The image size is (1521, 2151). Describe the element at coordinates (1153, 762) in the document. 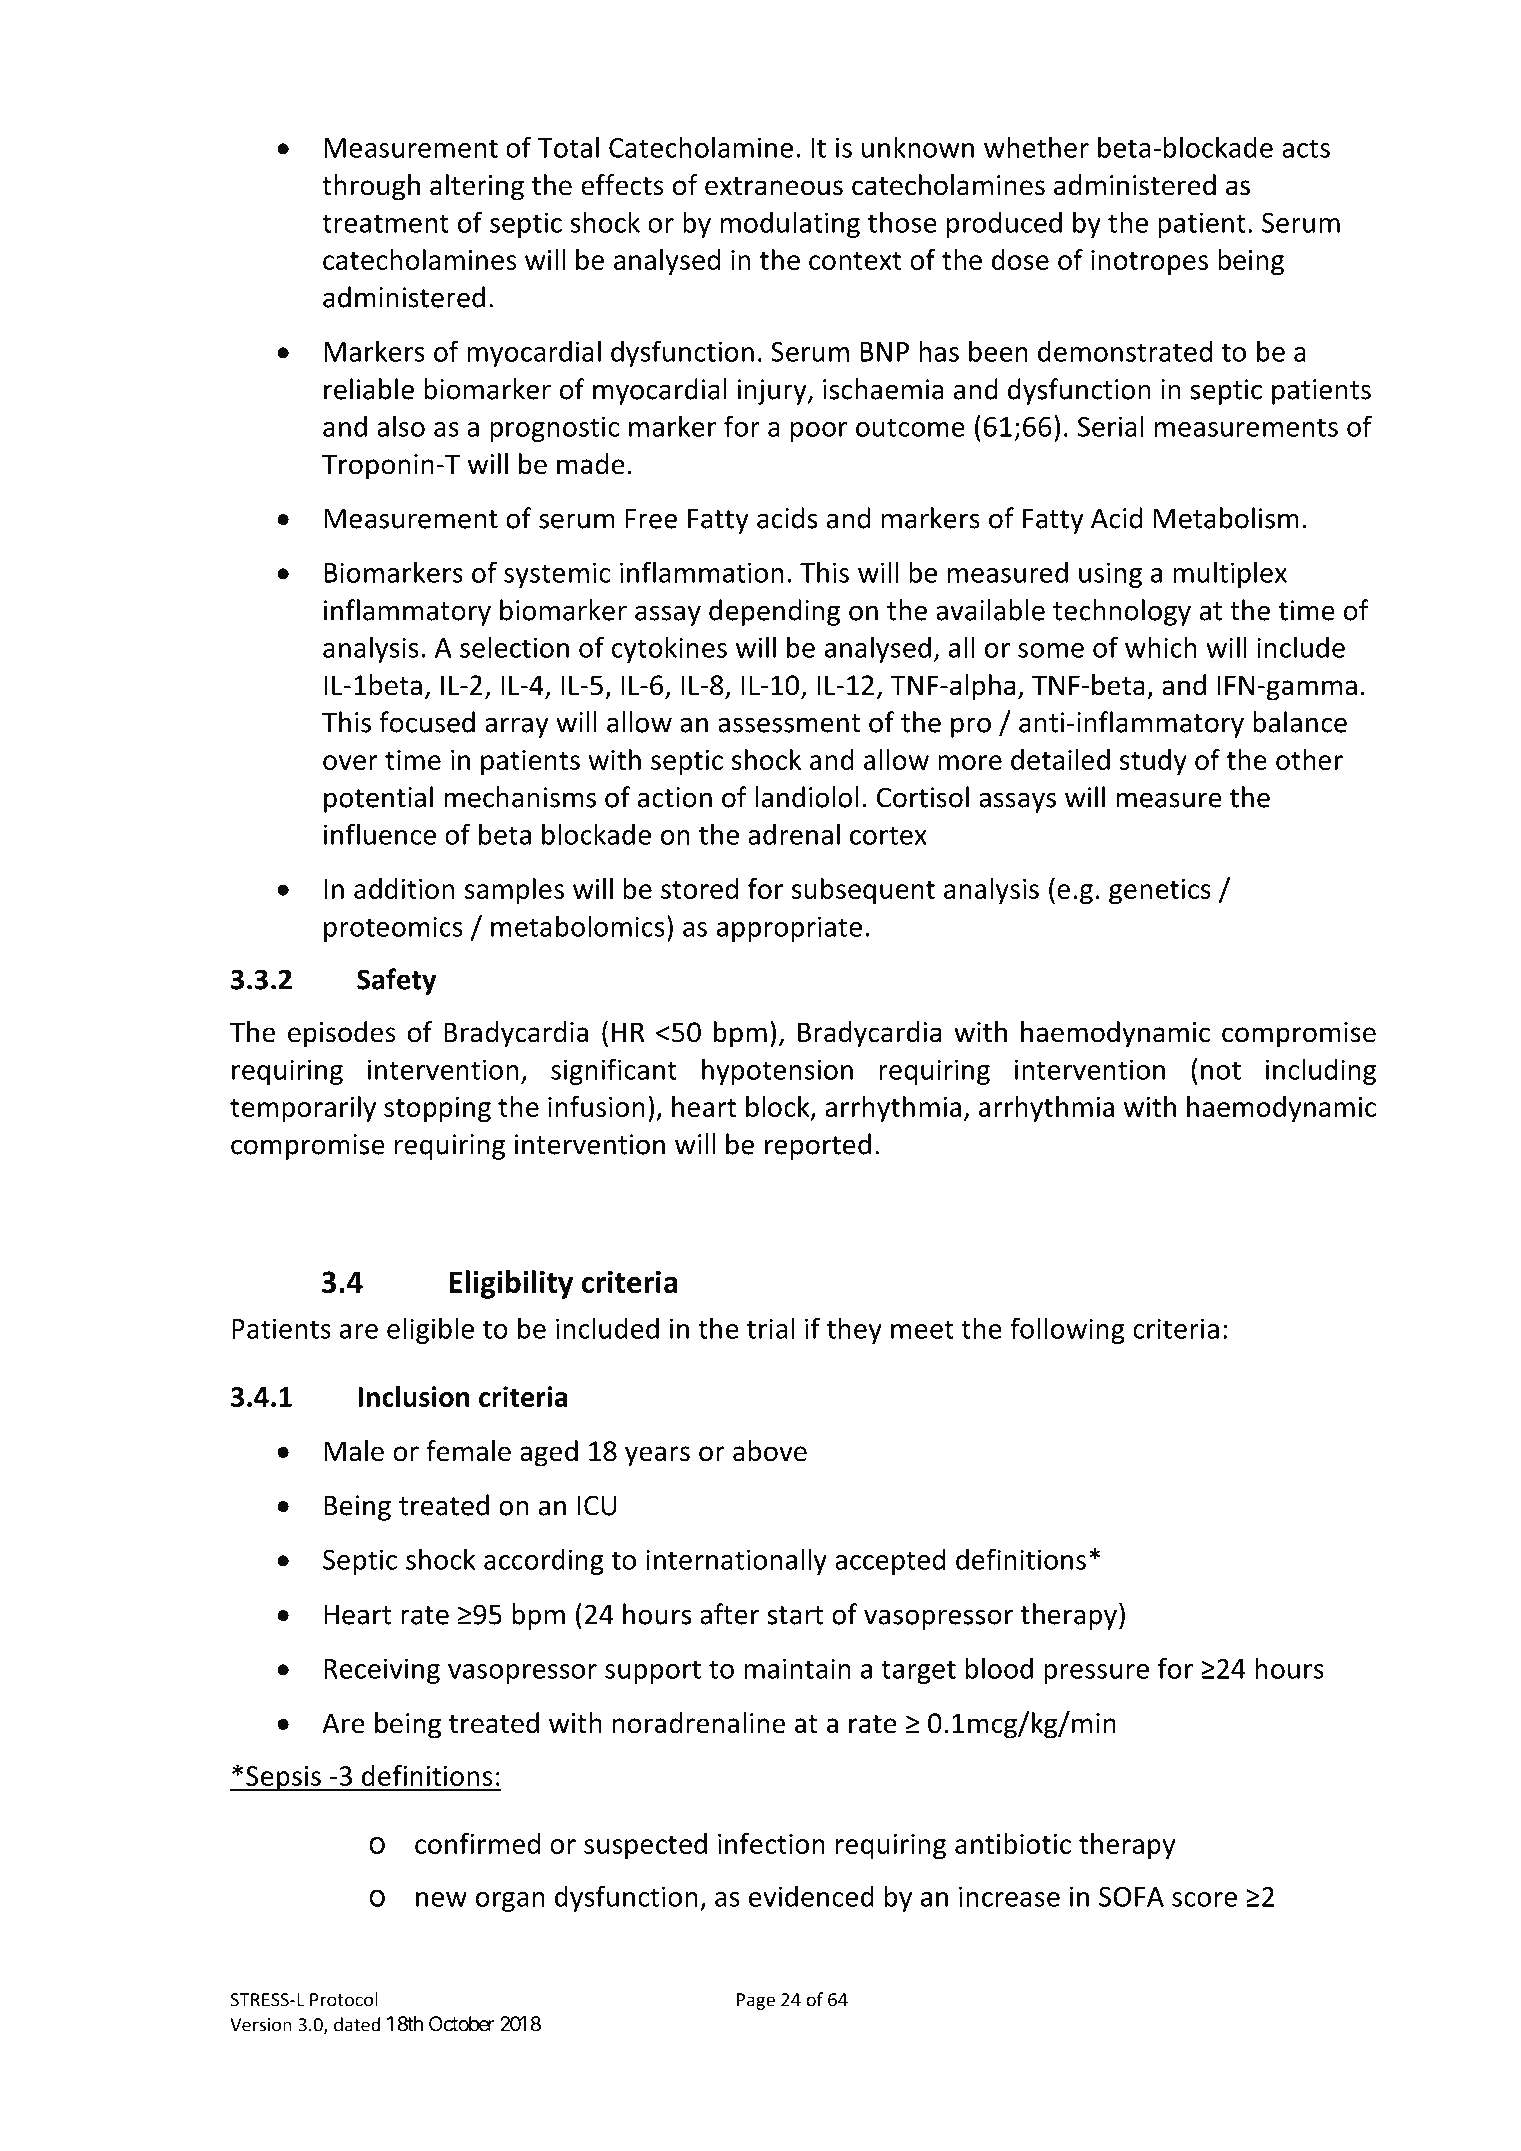

I see `study` at that location.
